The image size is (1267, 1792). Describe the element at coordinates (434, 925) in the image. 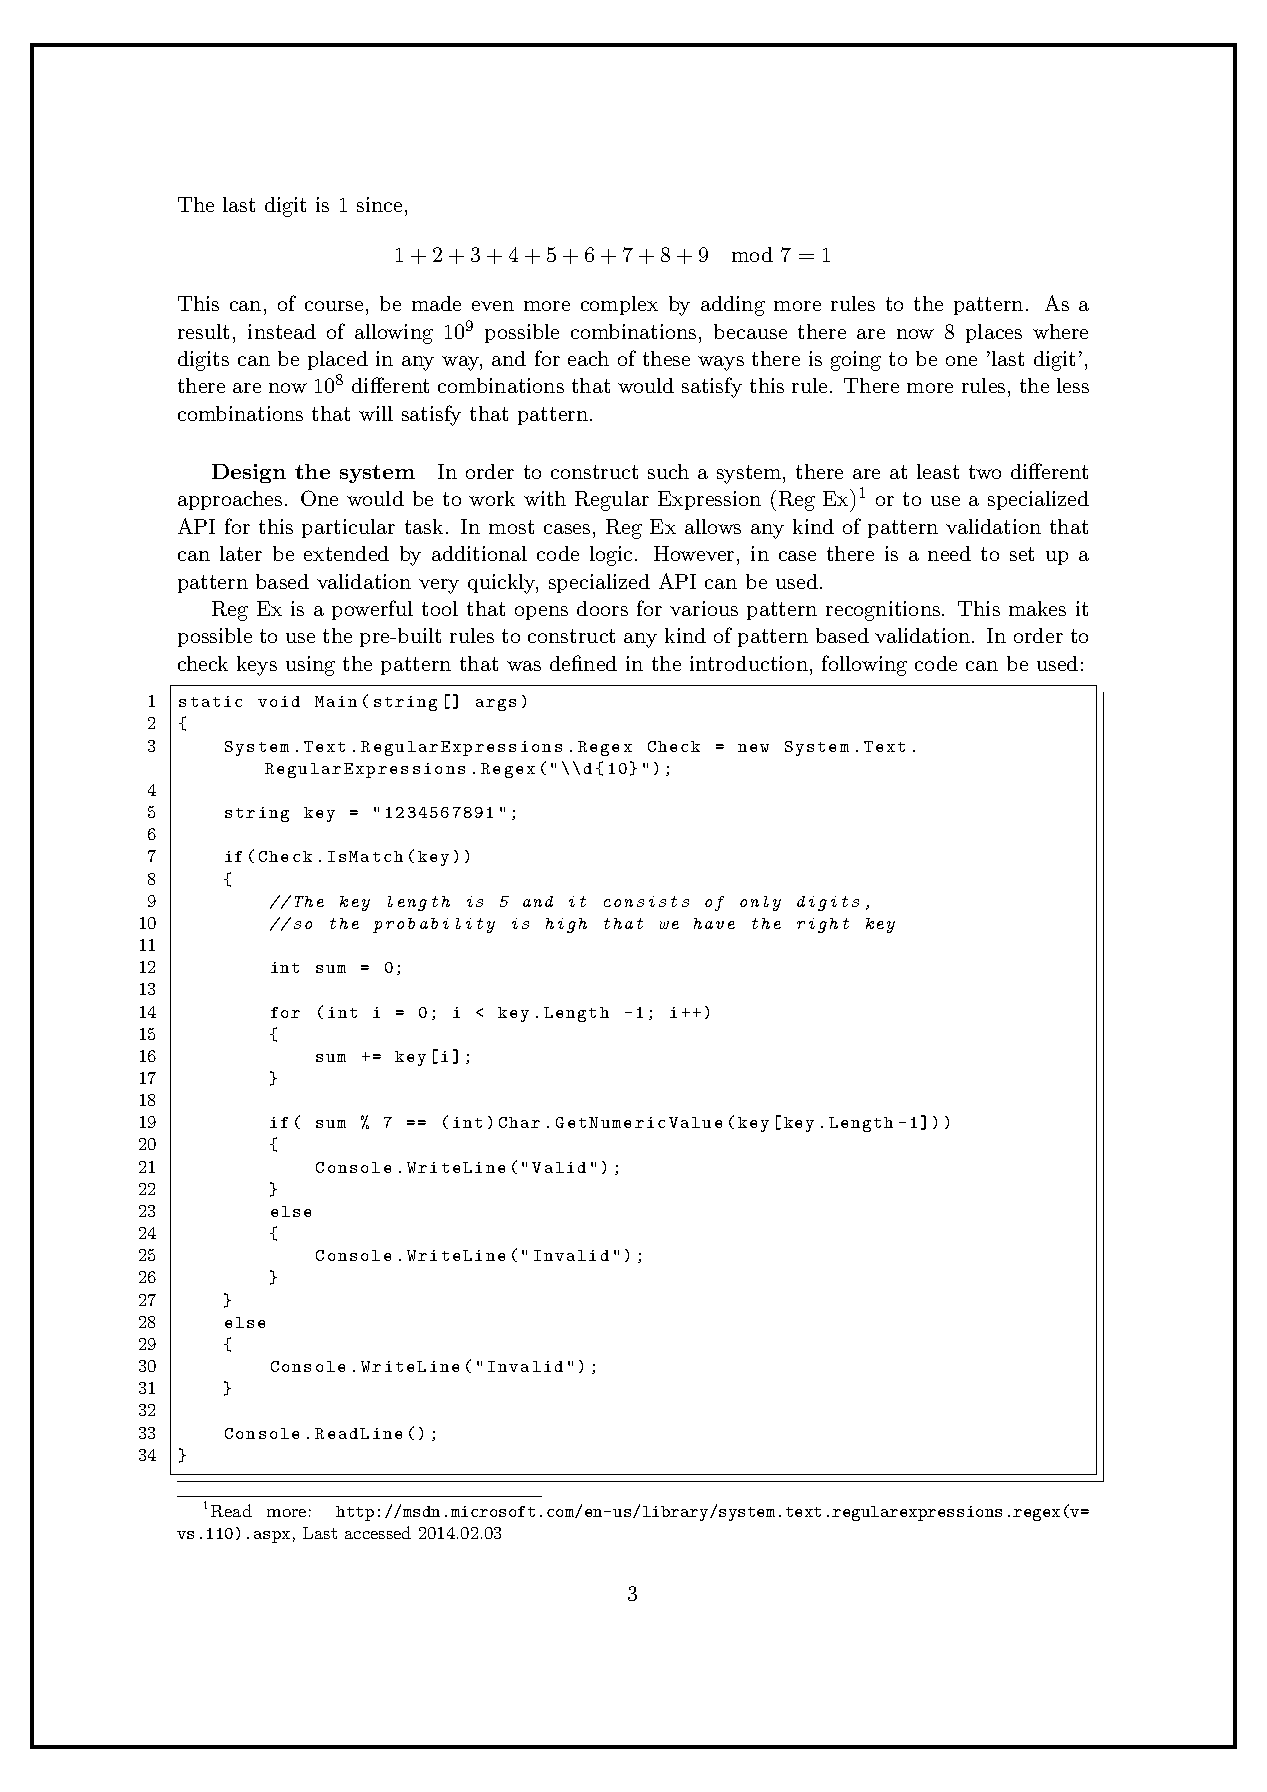

I see `probability` at that location.
